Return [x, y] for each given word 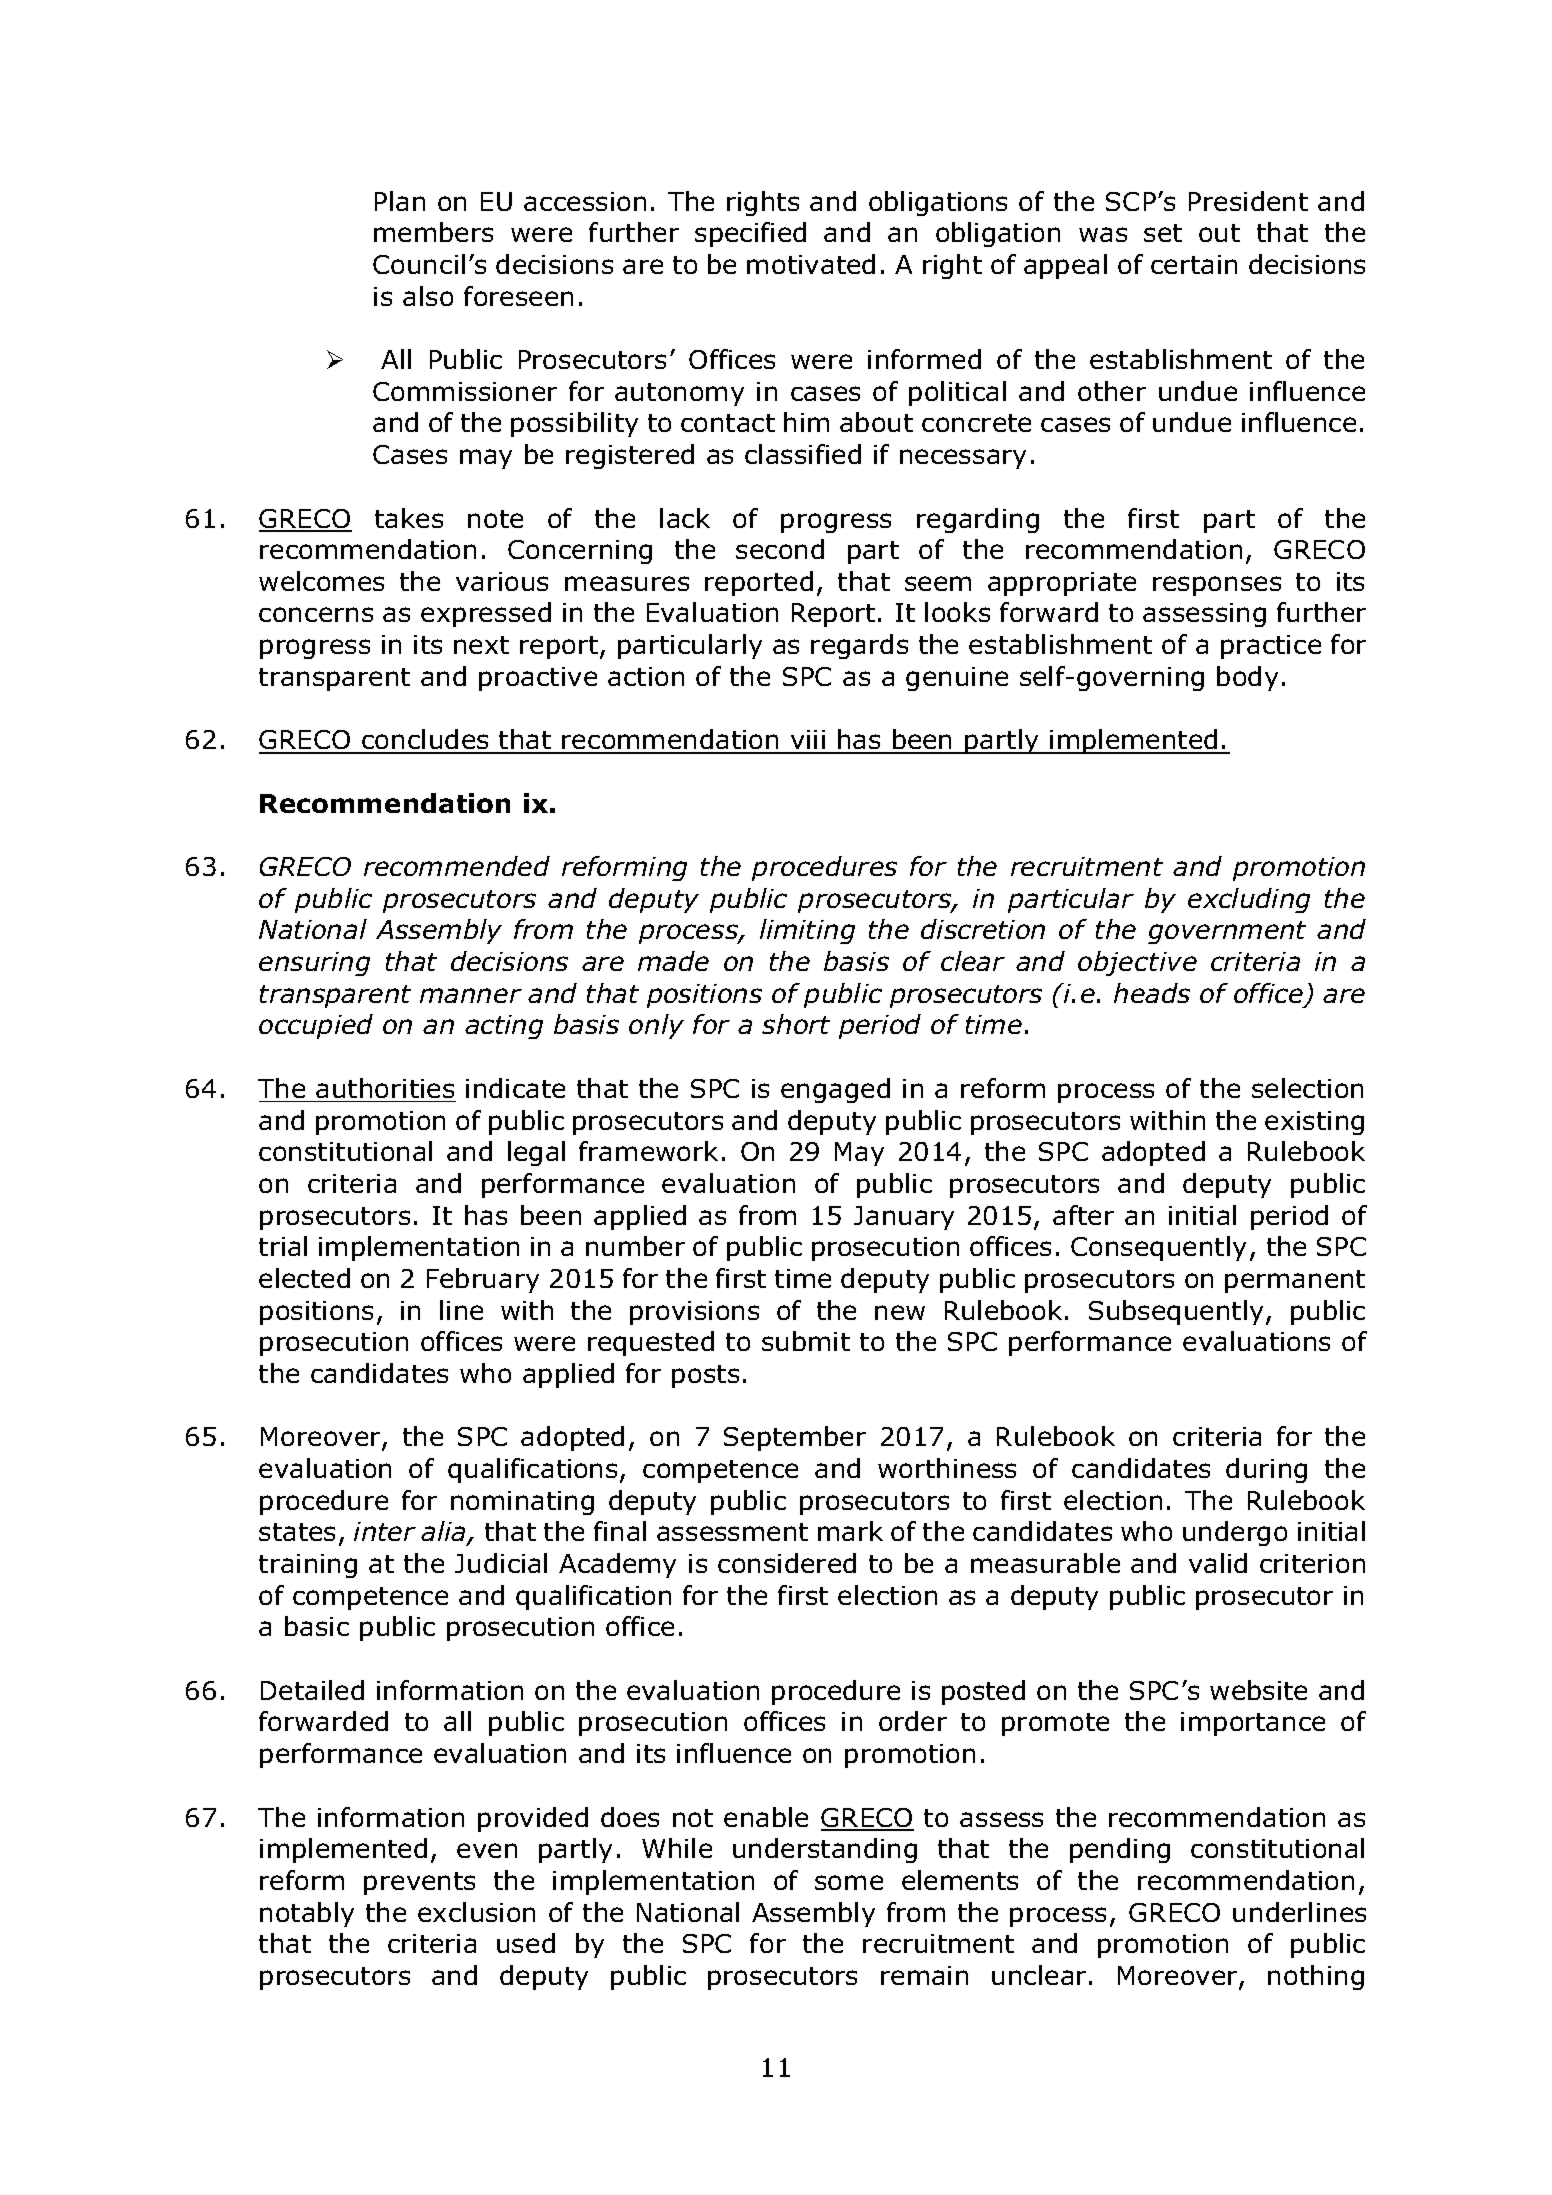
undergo [1235, 1533]
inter [385, 1531]
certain [1194, 264]
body [1247, 678]
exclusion [476, 1912]
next [481, 645]
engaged [835, 1090]
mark [850, 1531]
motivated [811, 264]
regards [859, 646]
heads [1152, 993]
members [433, 232]
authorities [385, 1088]
